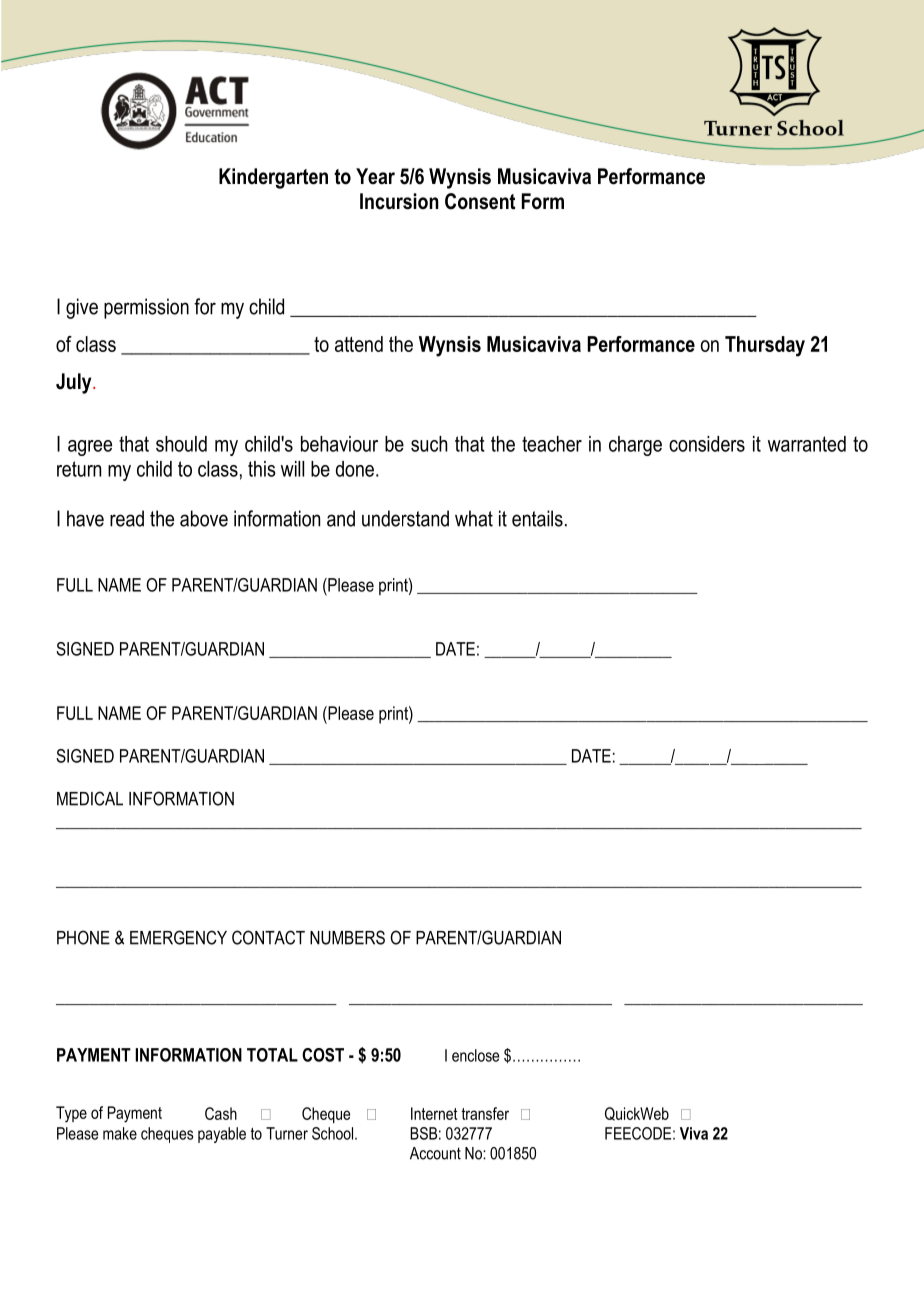  Describe the element at coordinates (537, 518) in the screenshot. I see `entails` at that location.
